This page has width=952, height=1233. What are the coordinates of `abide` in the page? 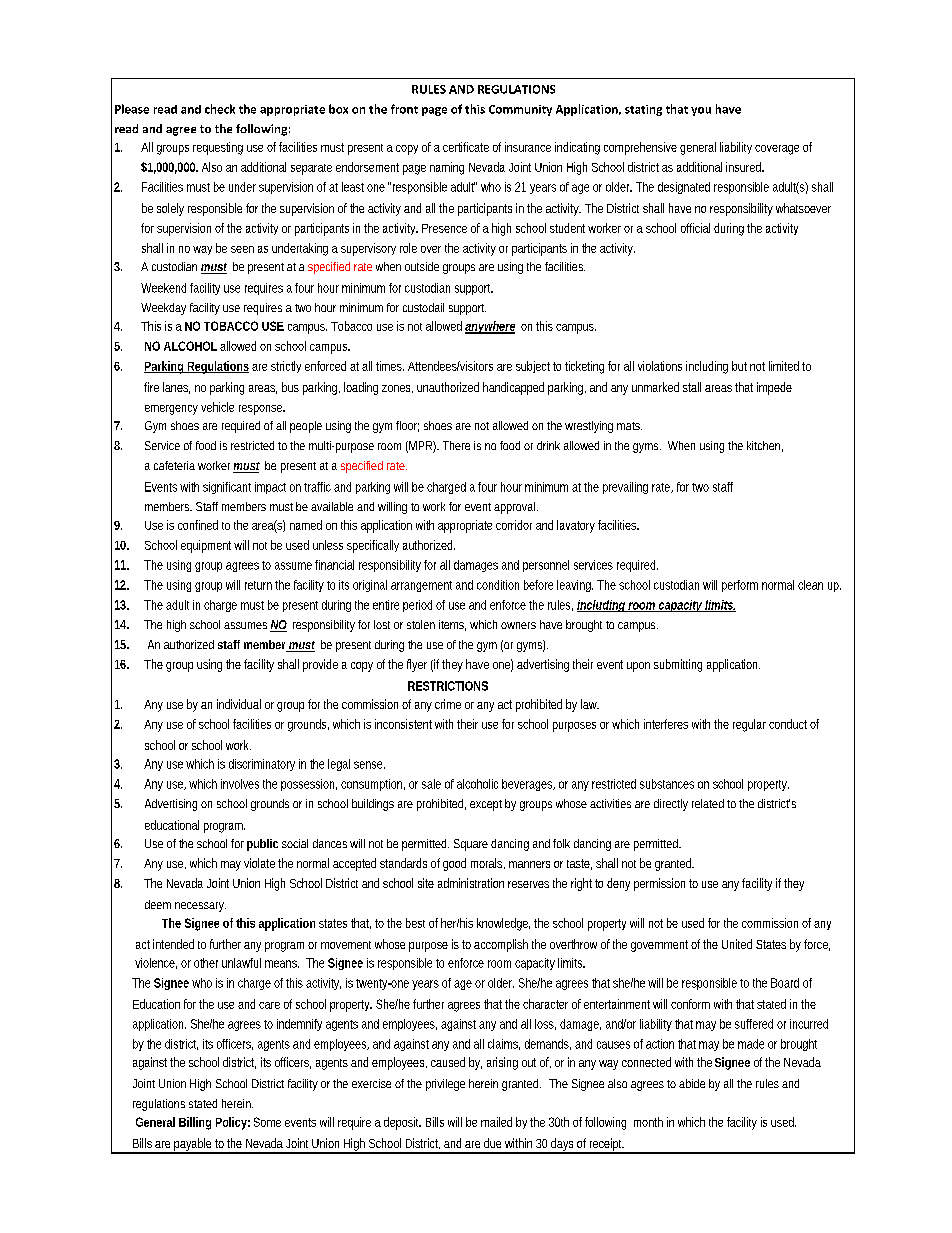 It's located at (692, 1083).
